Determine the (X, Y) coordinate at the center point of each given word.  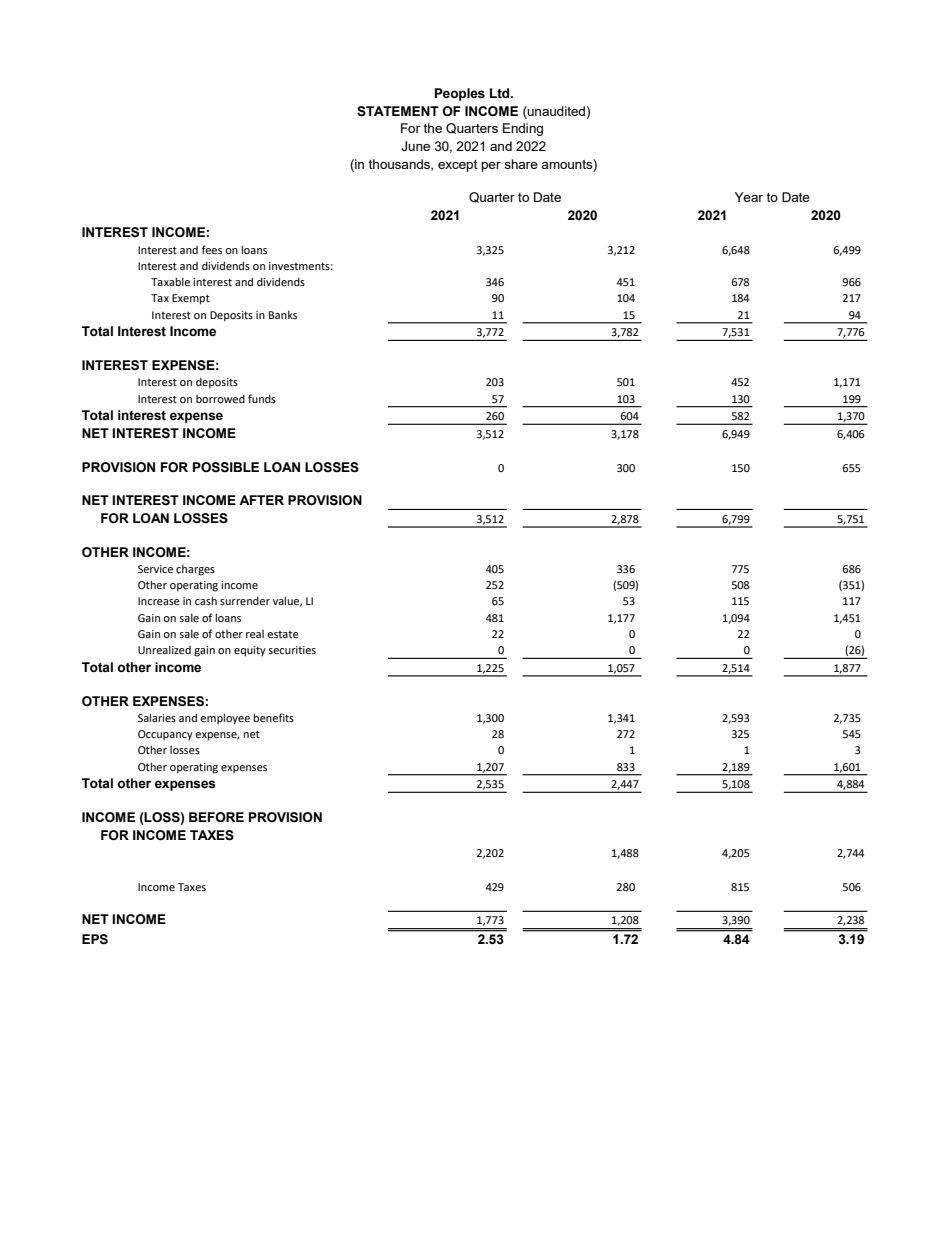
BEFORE (216, 817)
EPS (95, 939)
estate (283, 634)
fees (212, 249)
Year (749, 197)
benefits (273, 717)
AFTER (261, 500)
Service (155, 569)
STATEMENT (398, 111)
